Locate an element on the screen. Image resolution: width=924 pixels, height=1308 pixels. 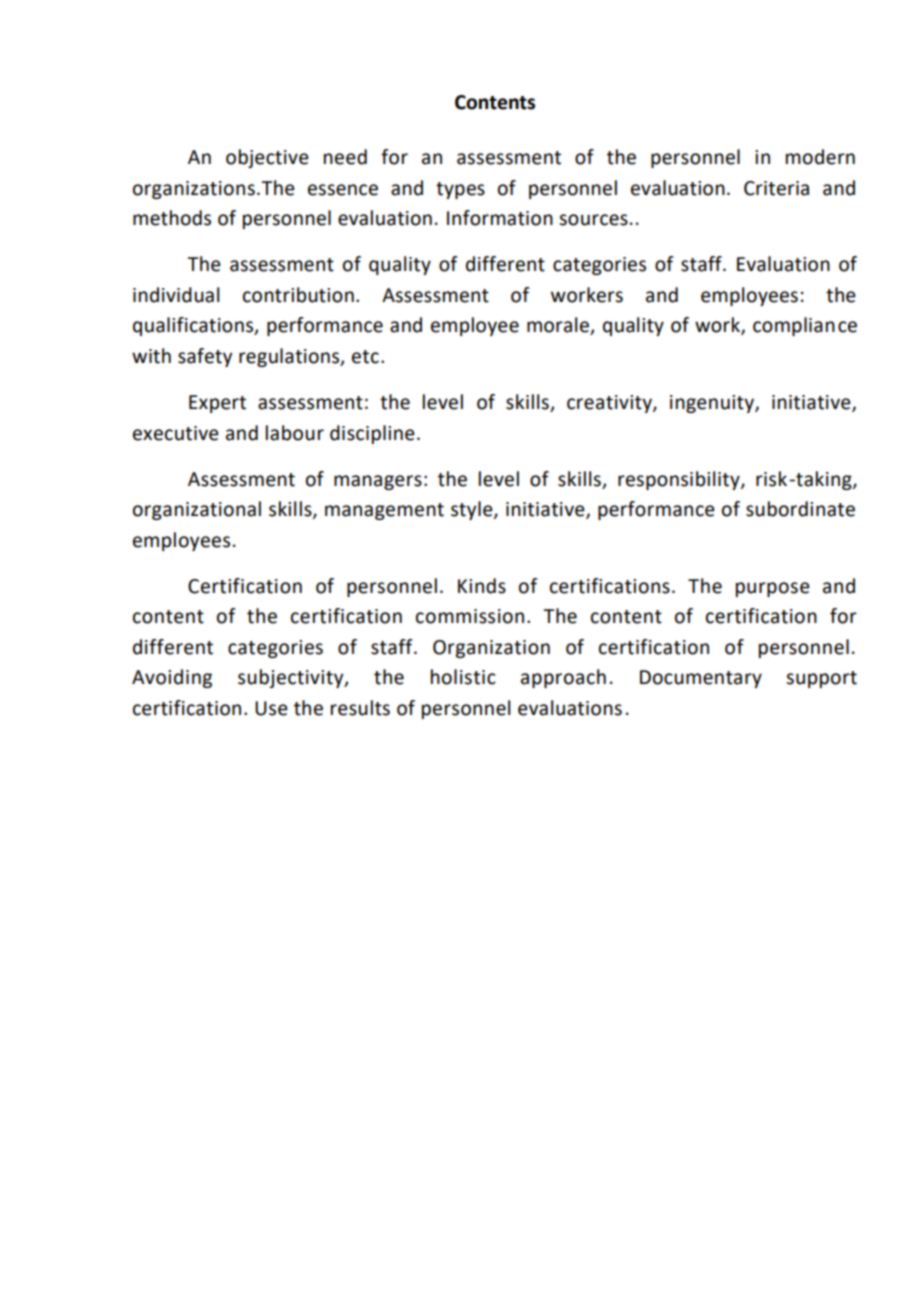
types is located at coordinates (460, 190).
